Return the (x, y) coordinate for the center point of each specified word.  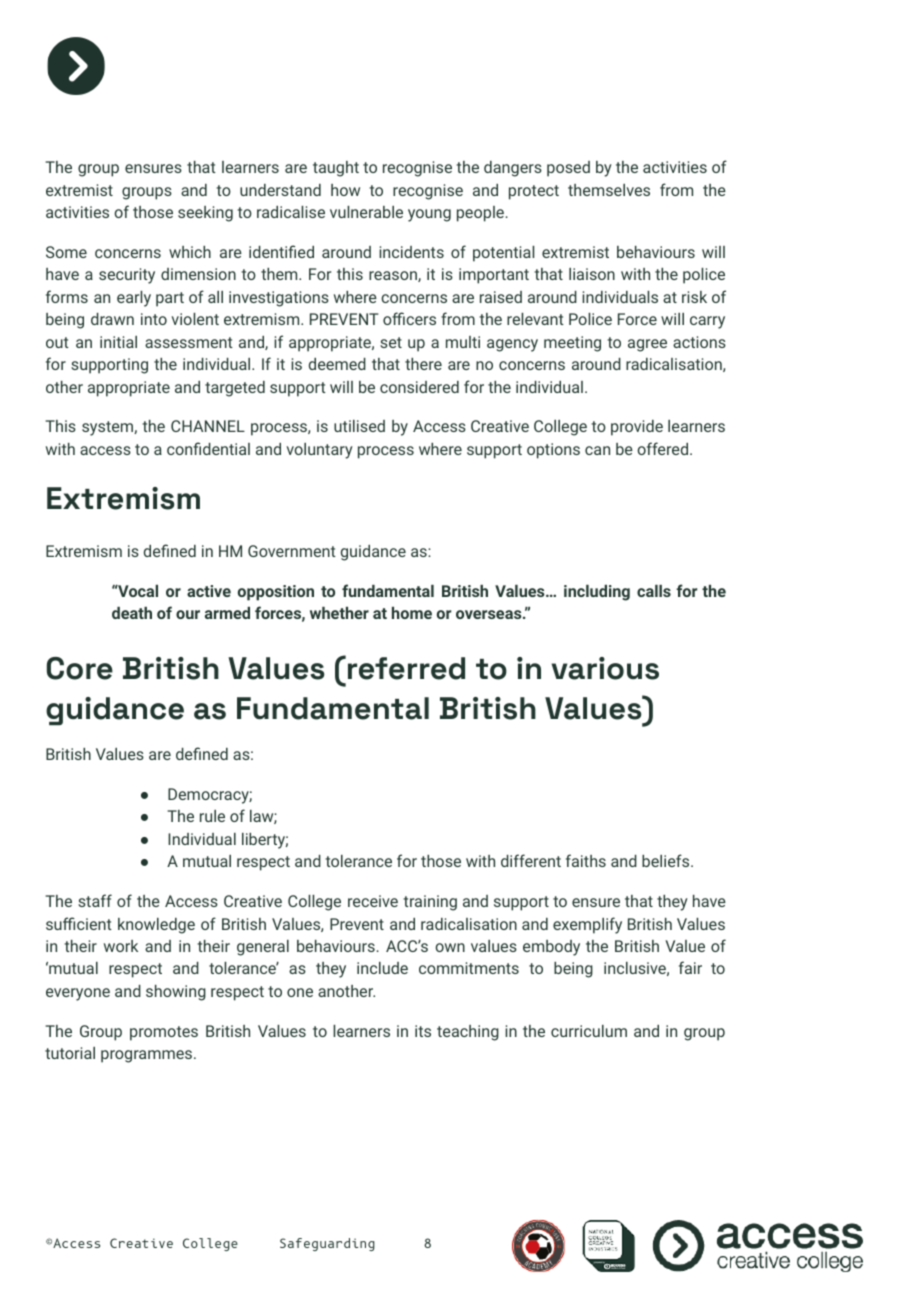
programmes (146, 1056)
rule (212, 816)
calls (654, 591)
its (423, 1031)
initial (118, 342)
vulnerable (366, 212)
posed (568, 169)
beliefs (665, 860)
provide (637, 428)
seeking (205, 214)
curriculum (589, 1031)
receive (373, 901)
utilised (359, 426)
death (132, 613)
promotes (164, 1033)
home (412, 613)
